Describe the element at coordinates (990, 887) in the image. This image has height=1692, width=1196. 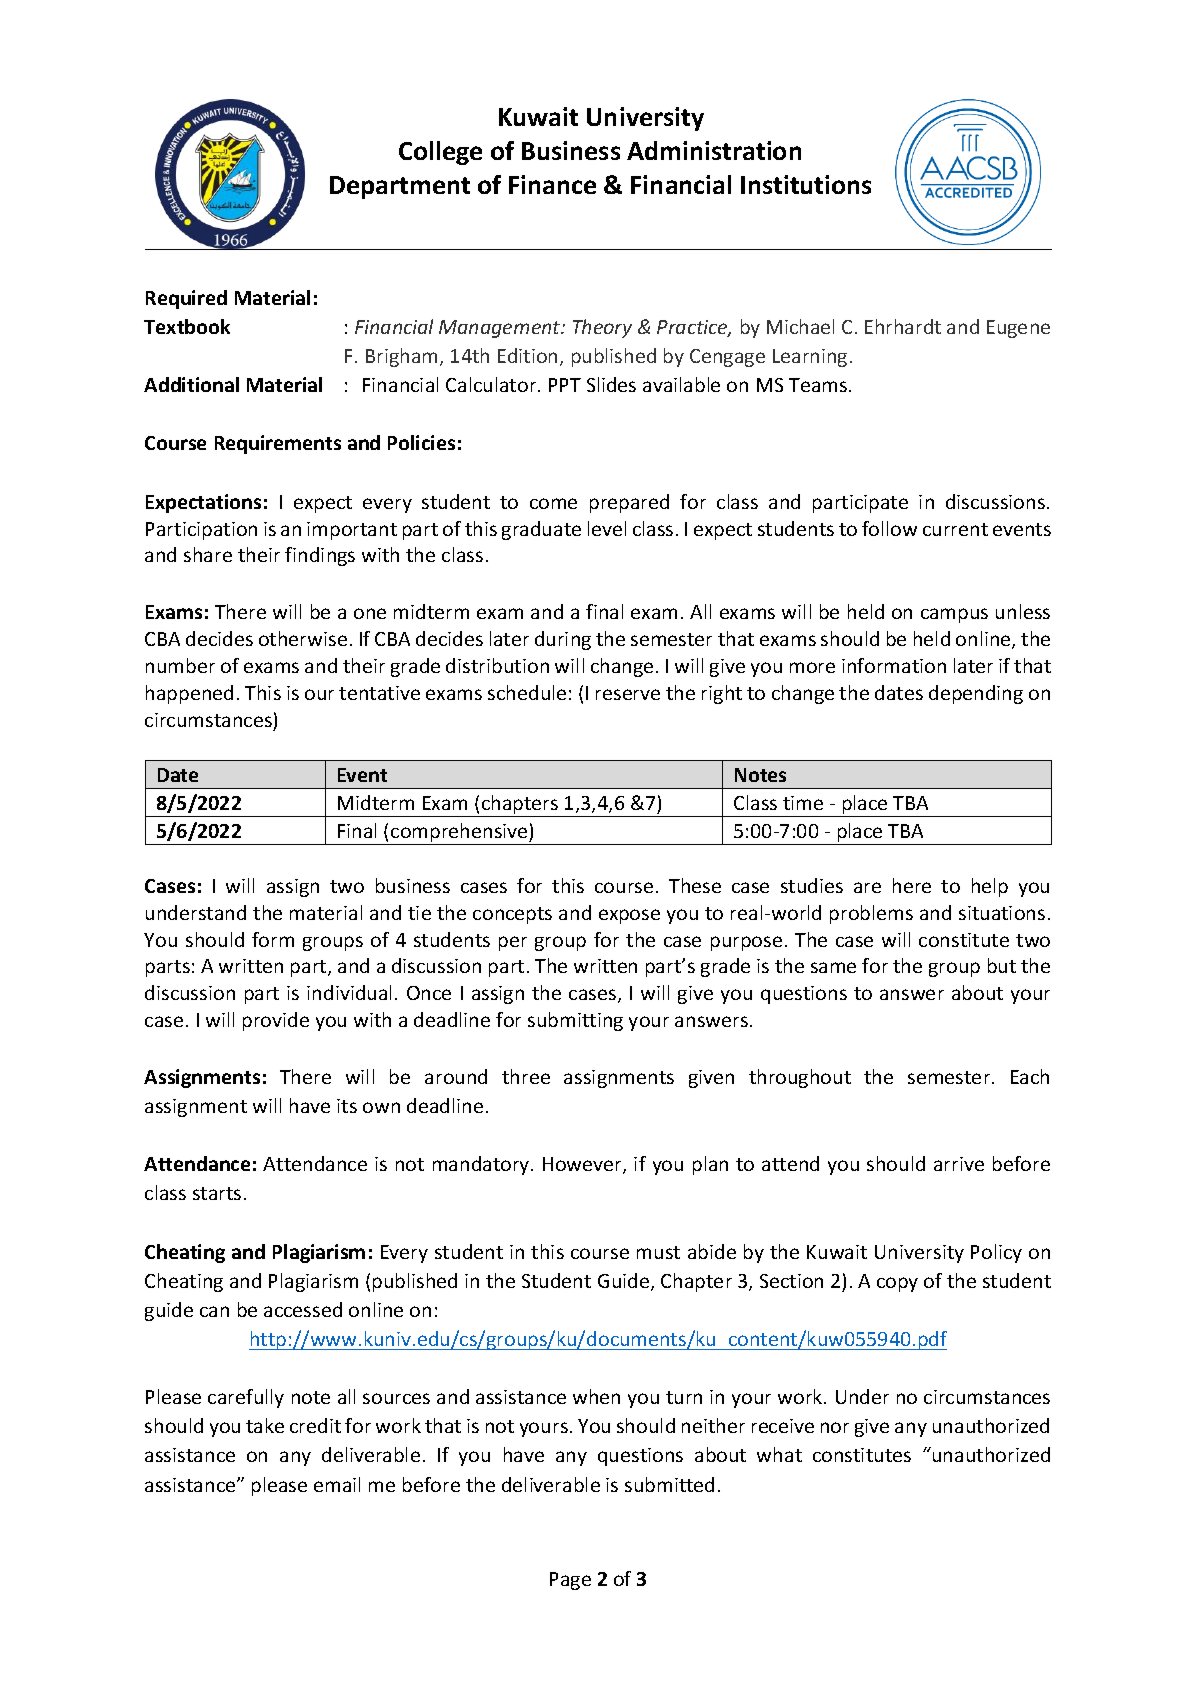
I see `help` at that location.
